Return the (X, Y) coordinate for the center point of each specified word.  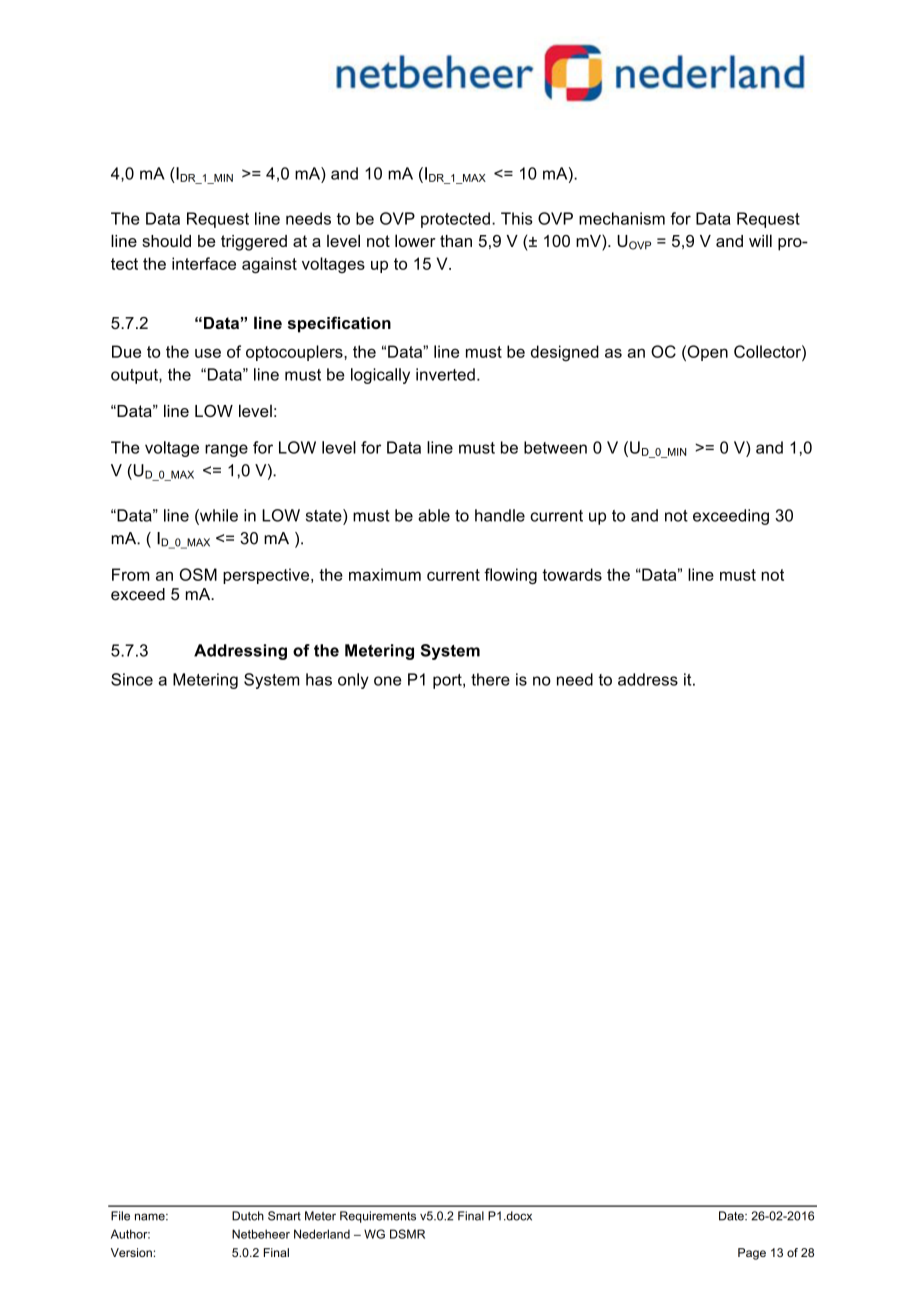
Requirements (378, 1217)
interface (204, 263)
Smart (284, 1216)
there (490, 679)
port (448, 681)
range (226, 450)
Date (732, 1216)
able (434, 515)
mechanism (622, 218)
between (555, 447)
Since (132, 679)
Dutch (248, 1216)
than (456, 241)
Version (131, 1252)
